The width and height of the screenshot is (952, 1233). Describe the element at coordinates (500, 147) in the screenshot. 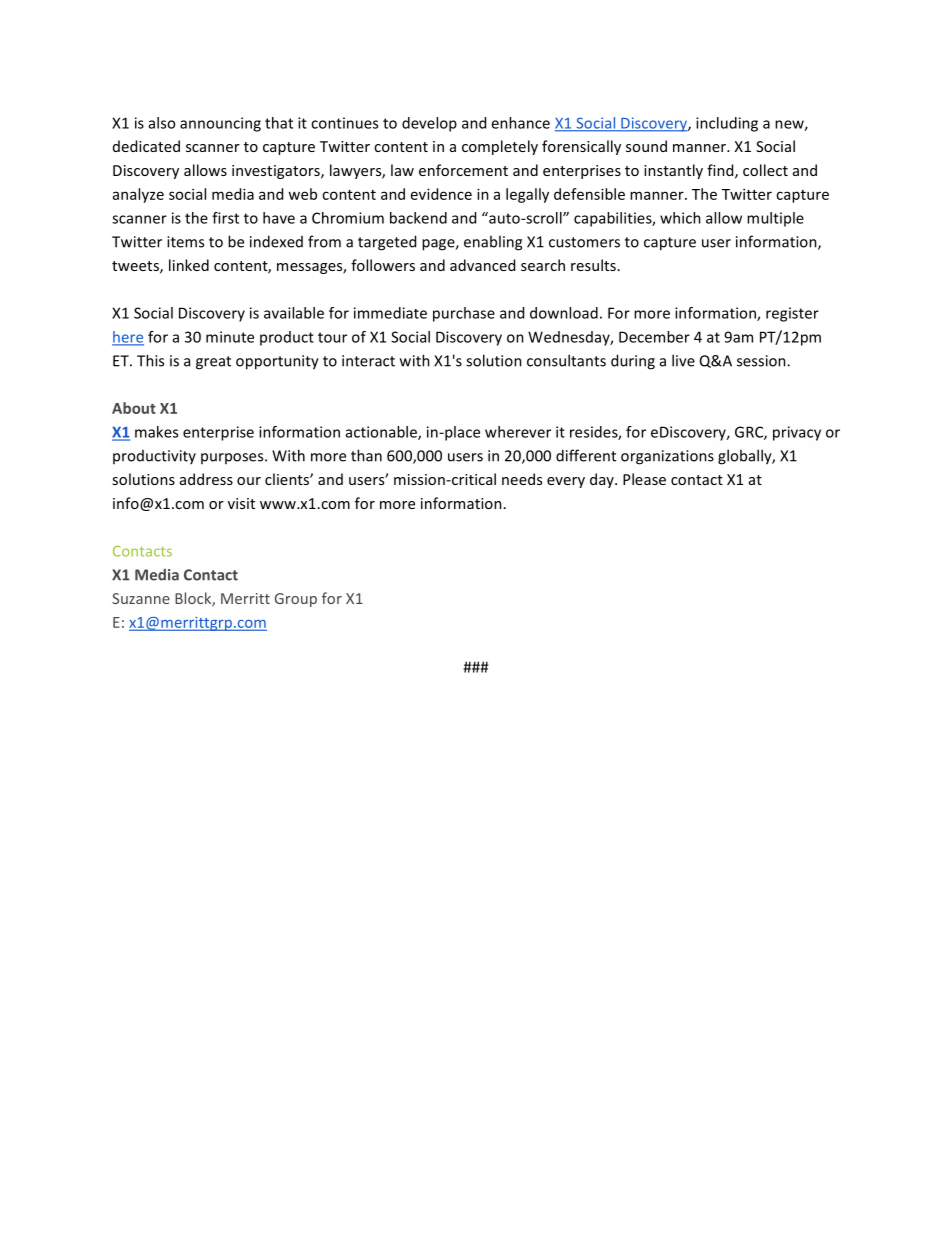

I see `completely` at that location.
